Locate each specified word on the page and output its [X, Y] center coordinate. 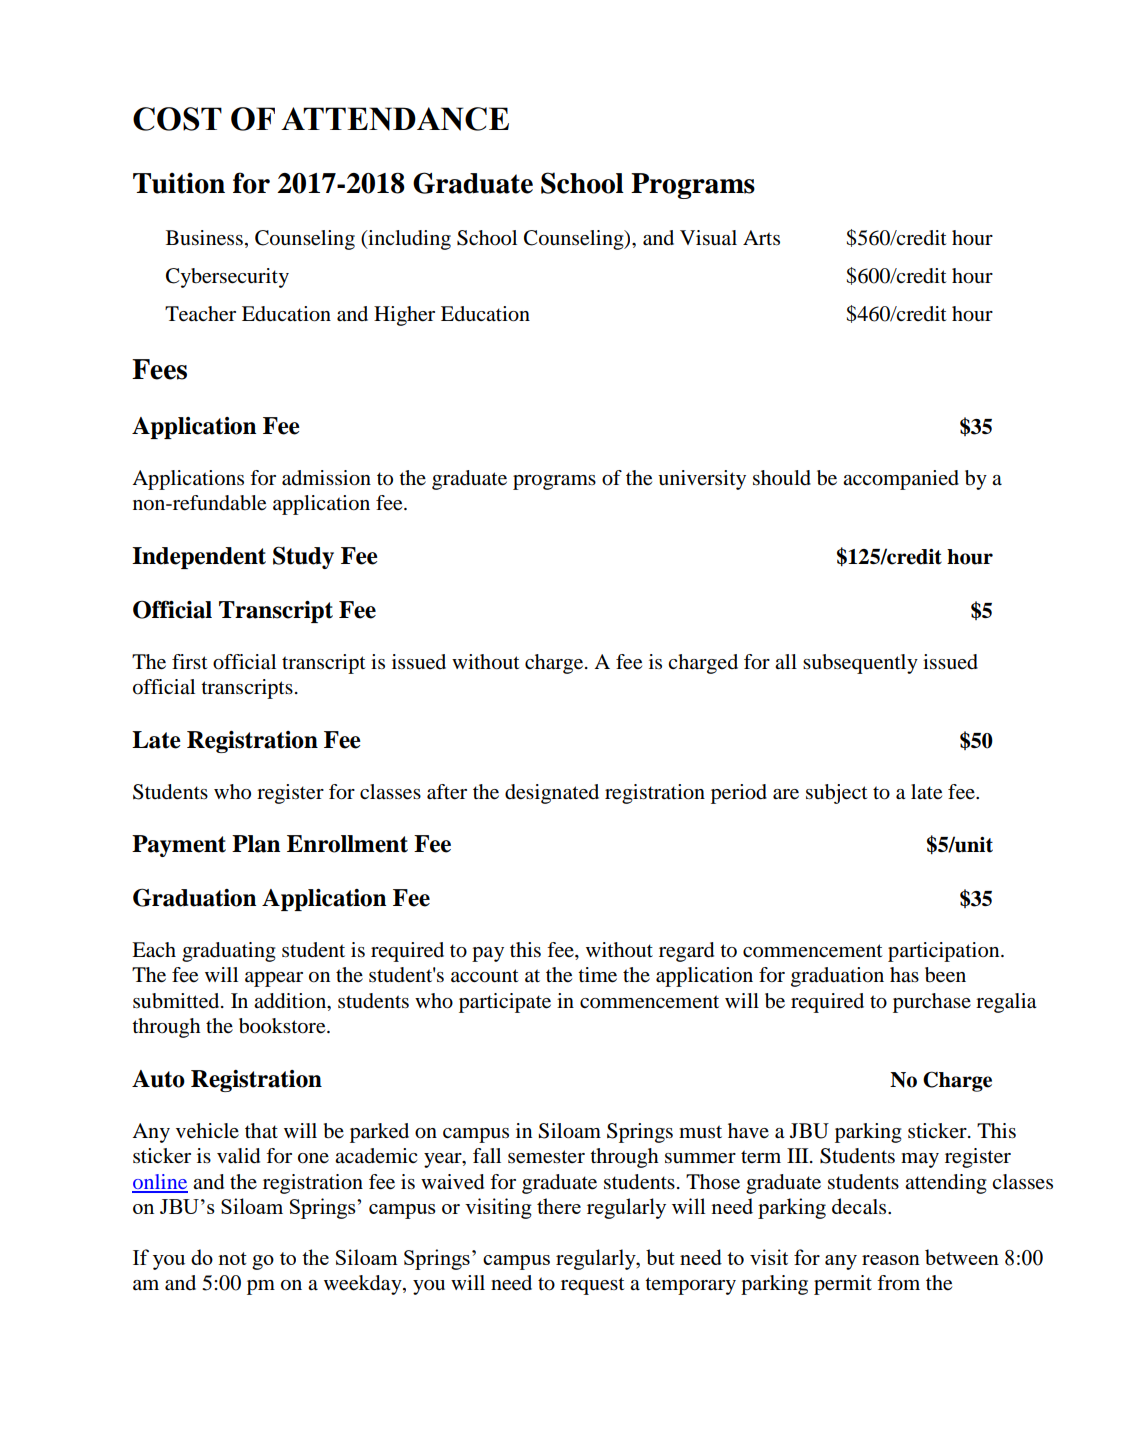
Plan [256, 844]
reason [891, 1260]
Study [303, 557]
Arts [761, 237]
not [232, 1258]
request [593, 1286]
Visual [708, 238]
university [702, 480]
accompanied [901, 480]
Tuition [179, 183]
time [597, 975]
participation [945, 952]
